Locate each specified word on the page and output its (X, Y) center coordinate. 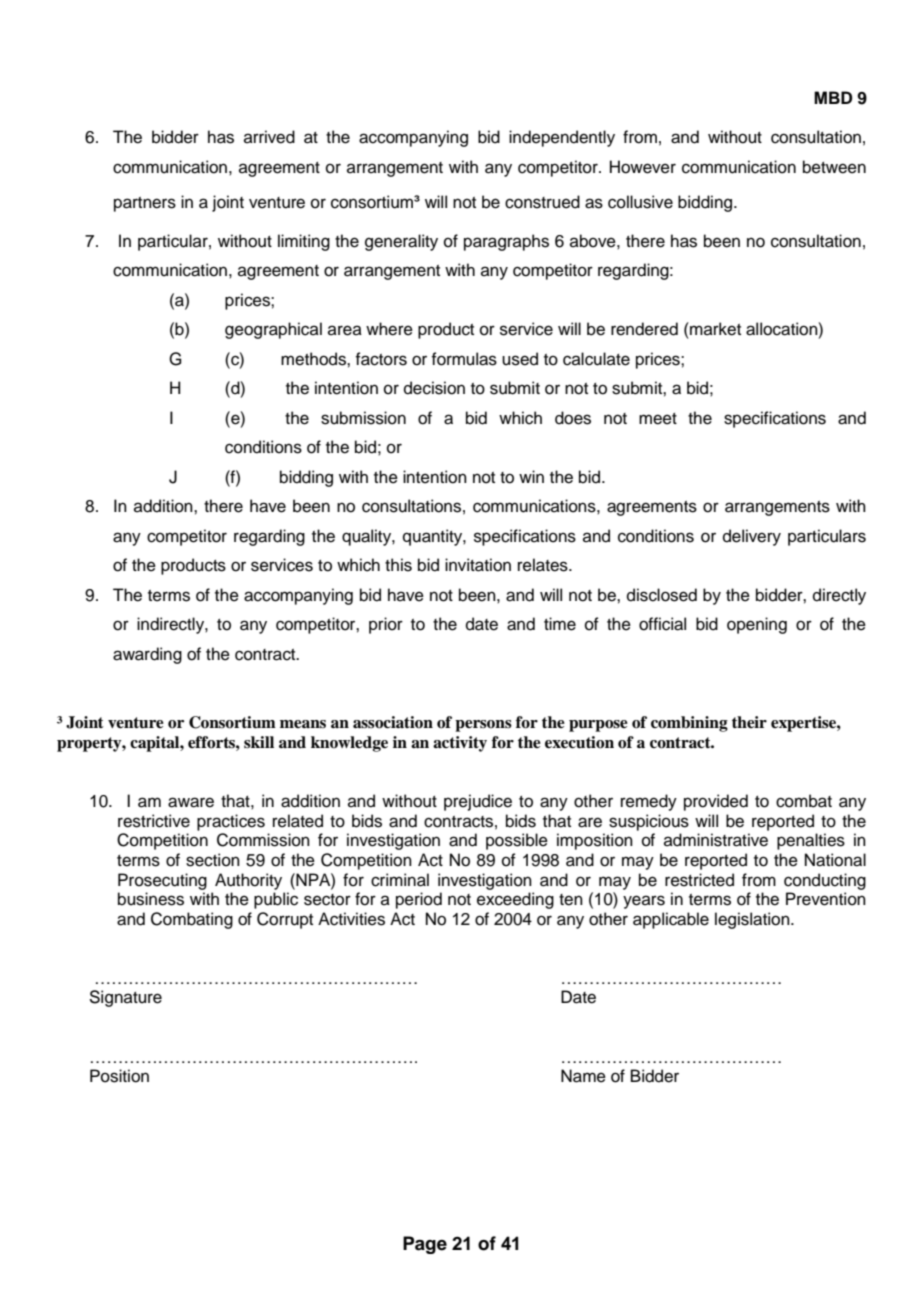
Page (425, 1245)
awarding (147, 655)
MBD (833, 97)
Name (583, 1076)
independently (562, 138)
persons (483, 726)
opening (757, 625)
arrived (269, 137)
